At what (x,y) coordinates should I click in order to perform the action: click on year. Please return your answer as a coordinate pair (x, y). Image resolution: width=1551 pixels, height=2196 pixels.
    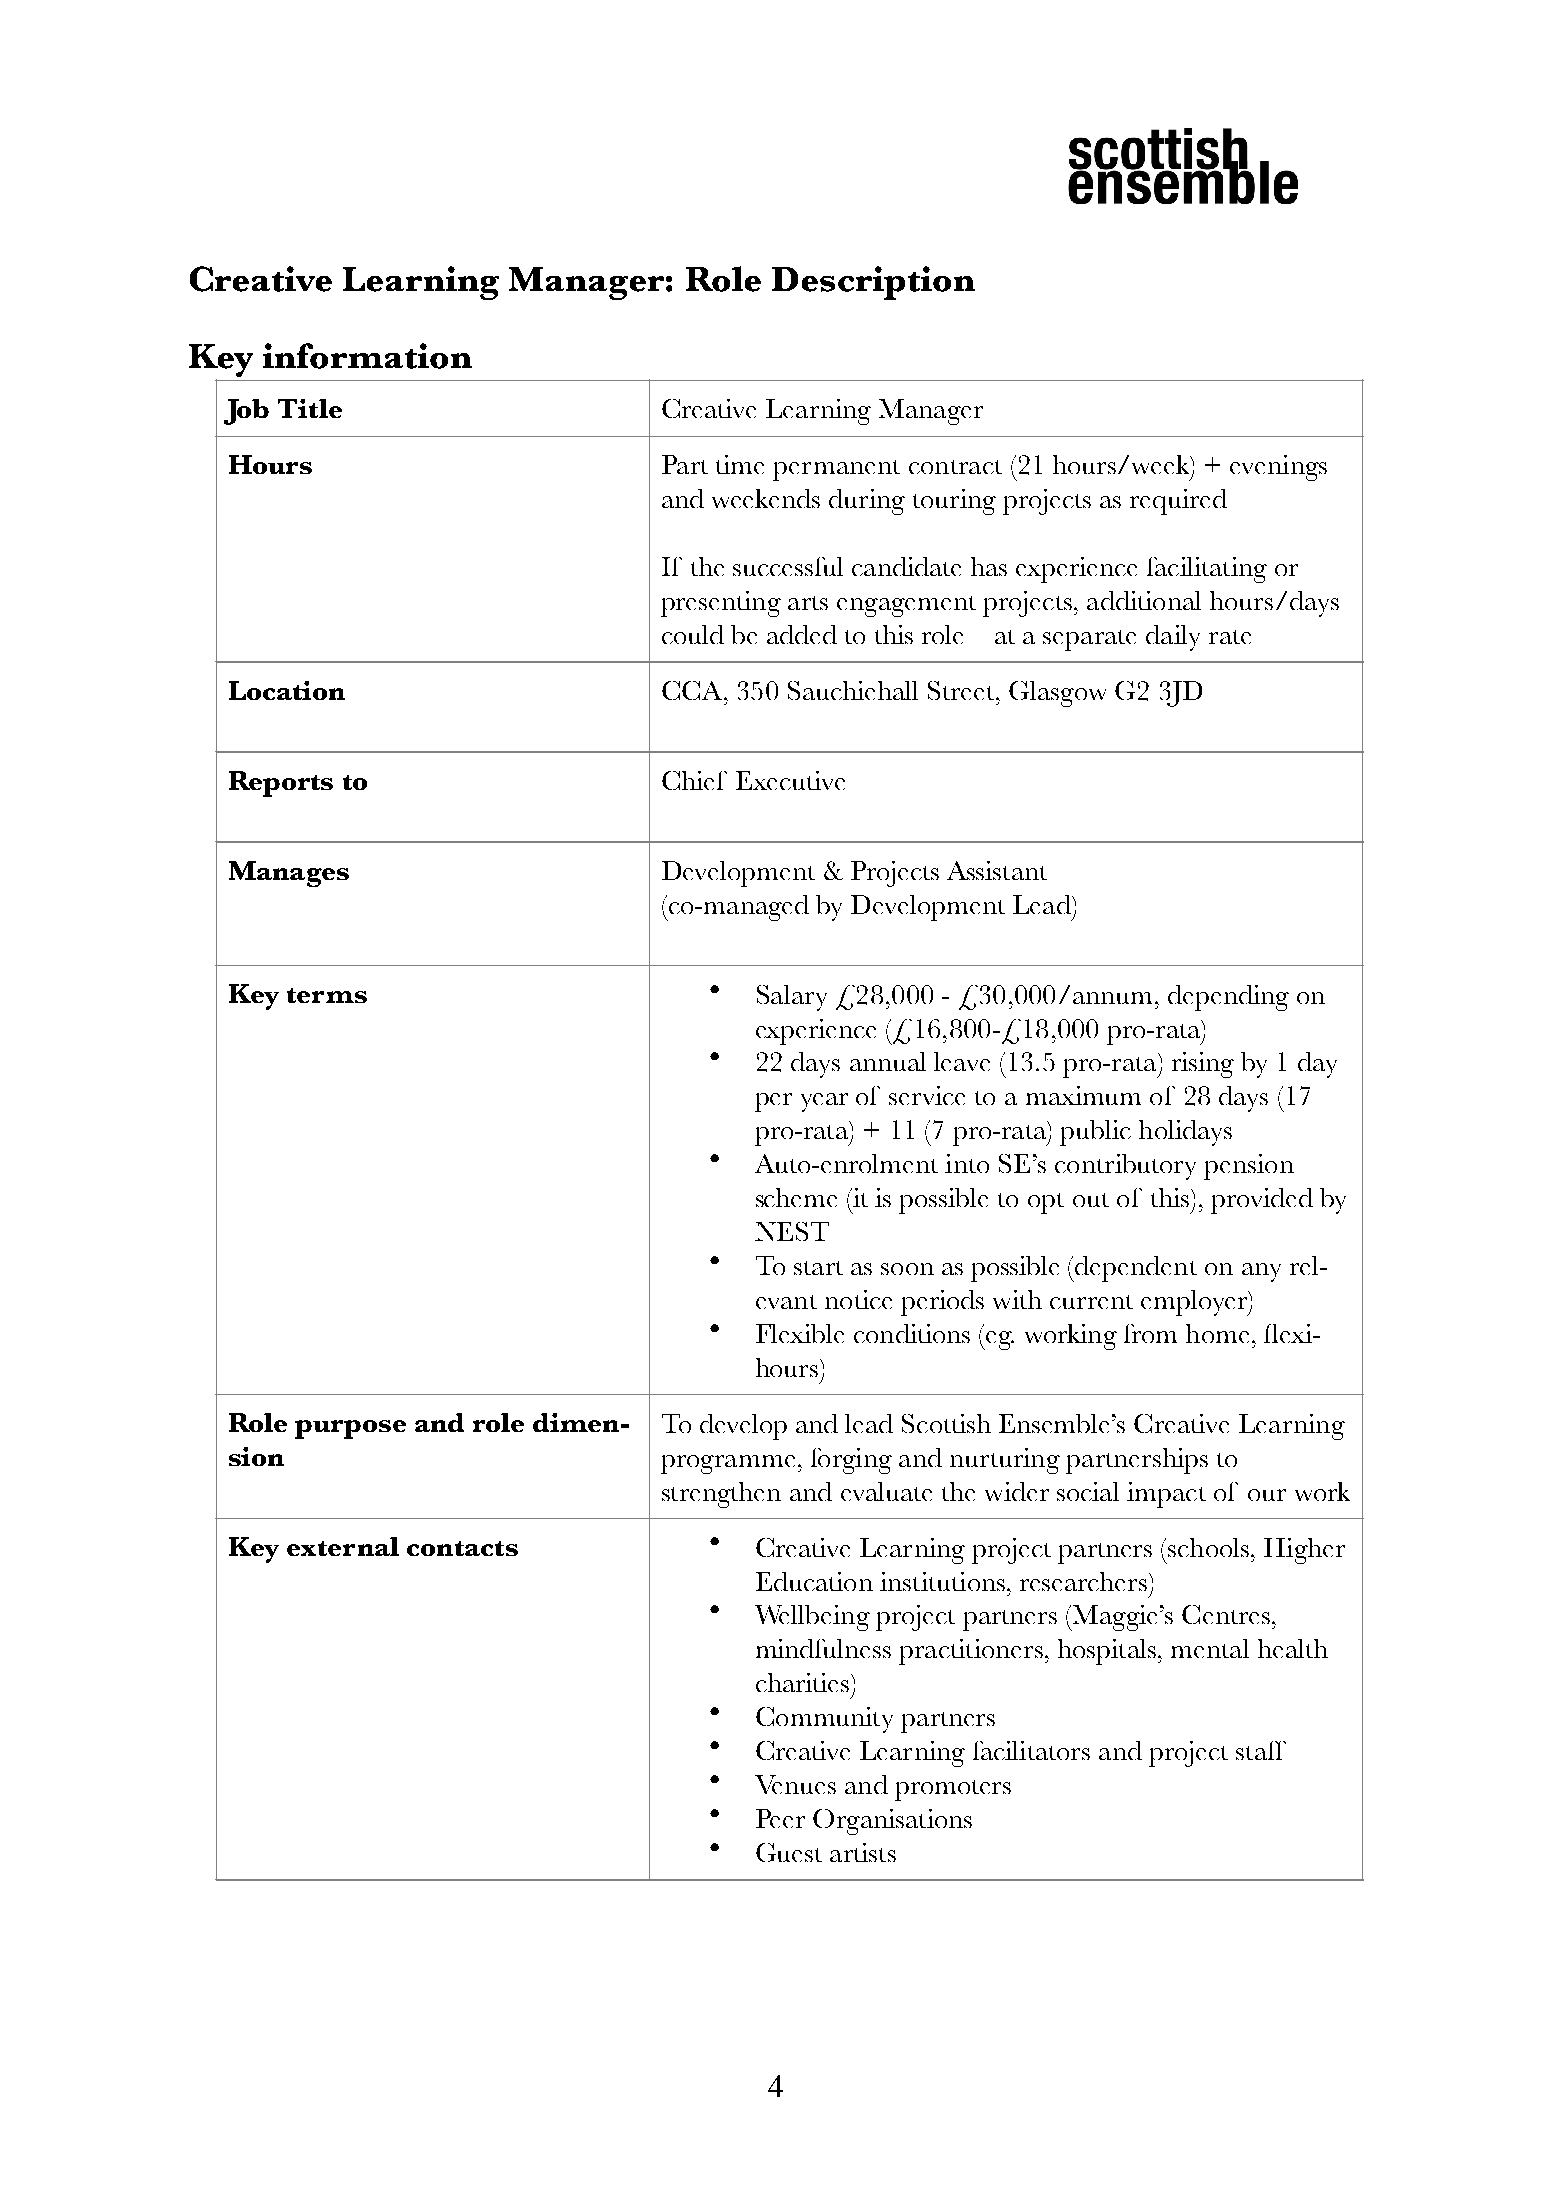
    Looking at the image, I should click on (824, 1102).
